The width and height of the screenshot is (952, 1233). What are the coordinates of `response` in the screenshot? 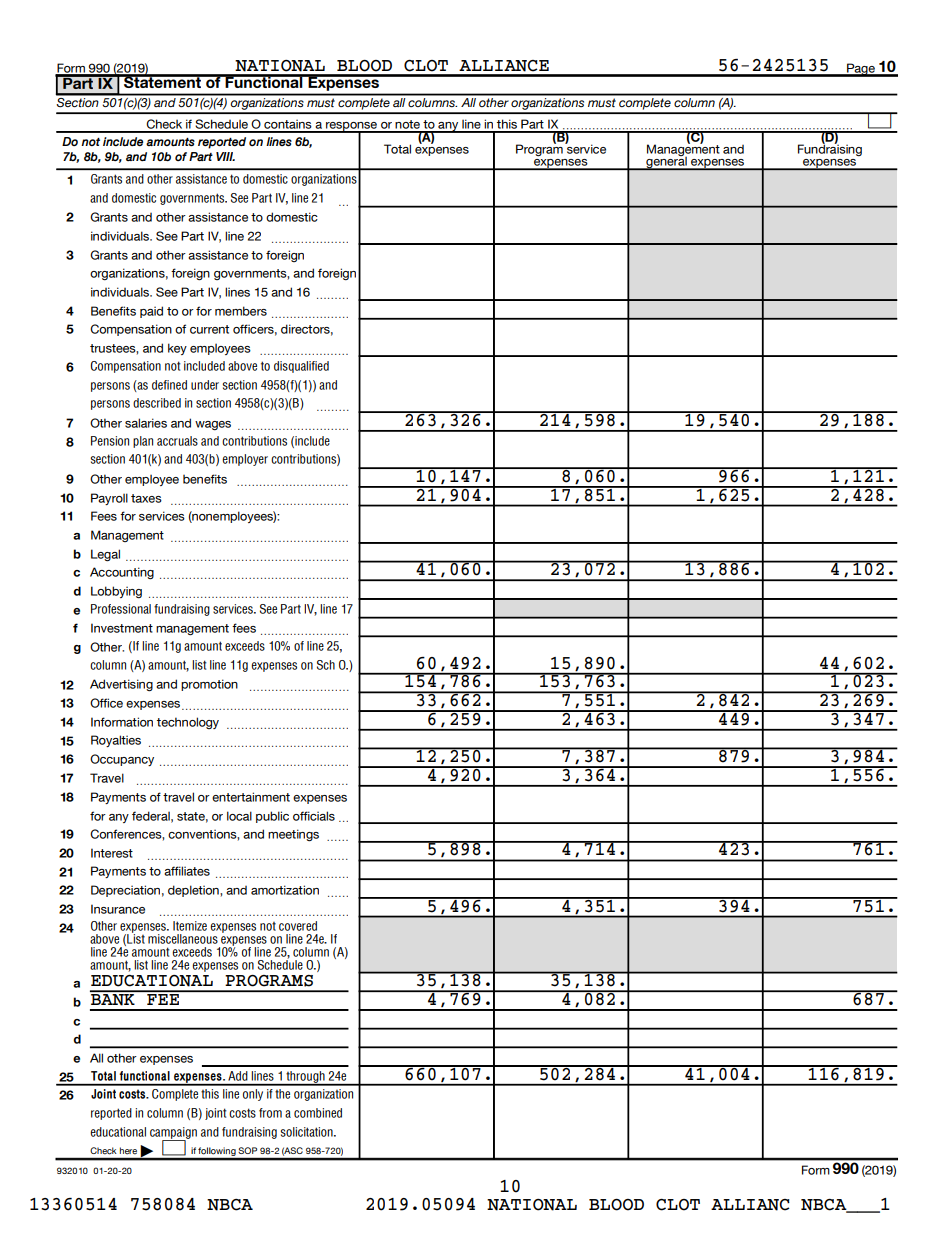 It's located at (352, 127).
